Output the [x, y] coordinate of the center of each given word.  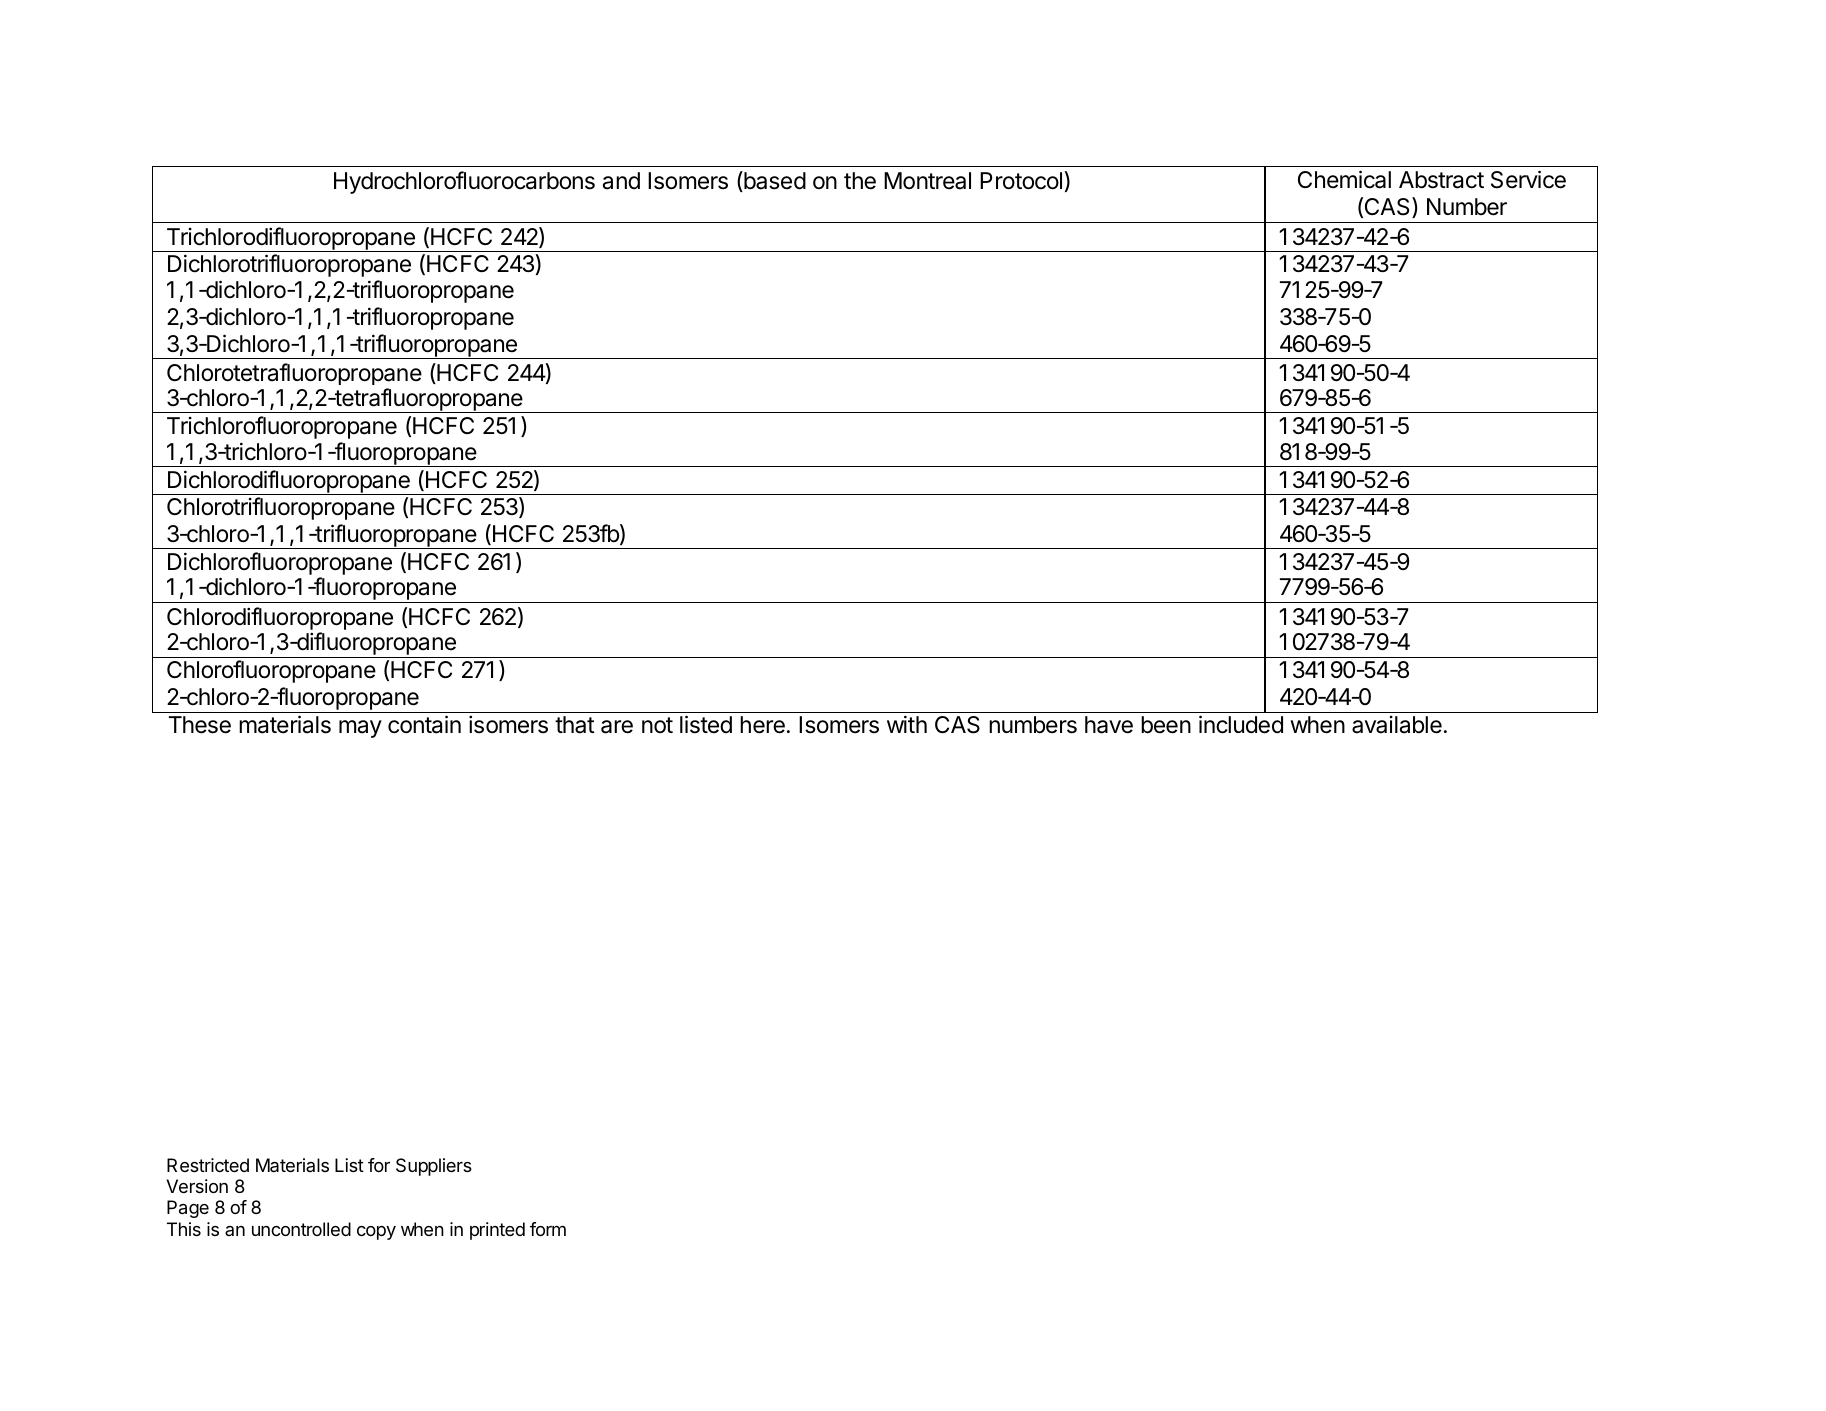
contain [424, 724]
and [621, 181]
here [762, 725]
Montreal [927, 181]
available [1397, 725]
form [548, 1229]
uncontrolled [301, 1229]
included [1241, 724]
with [907, 724]
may [360, 729]
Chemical [1344, 179]
